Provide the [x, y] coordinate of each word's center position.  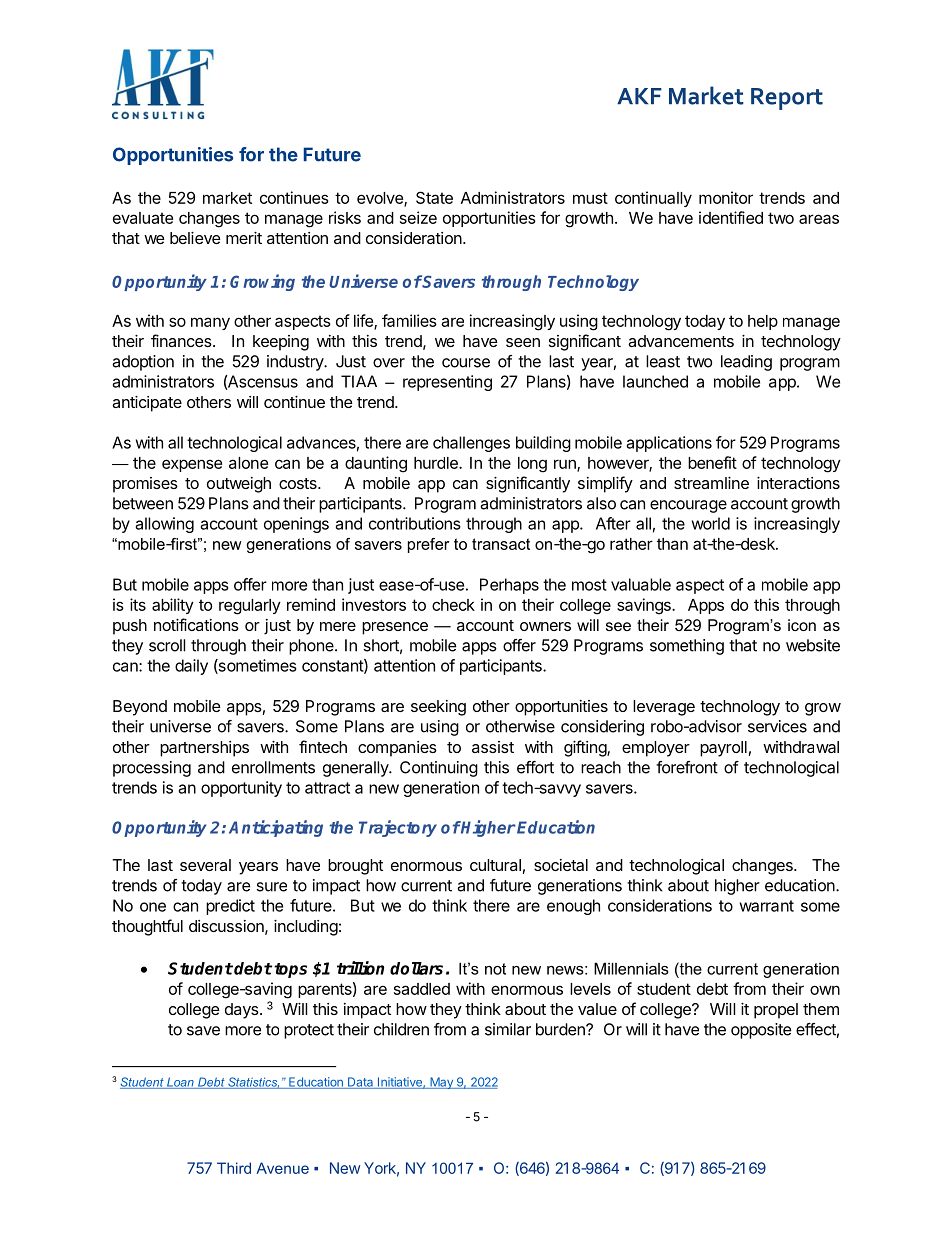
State [434, 197]
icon [802, 625]
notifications [196, 624]
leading [746, 363]
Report [787, 99]
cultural [495, 865]
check [453, 605]
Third [234, 1168]
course [466, 363]
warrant [767, 906]
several [205, 865]
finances [182, 340]
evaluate [143, 218]
